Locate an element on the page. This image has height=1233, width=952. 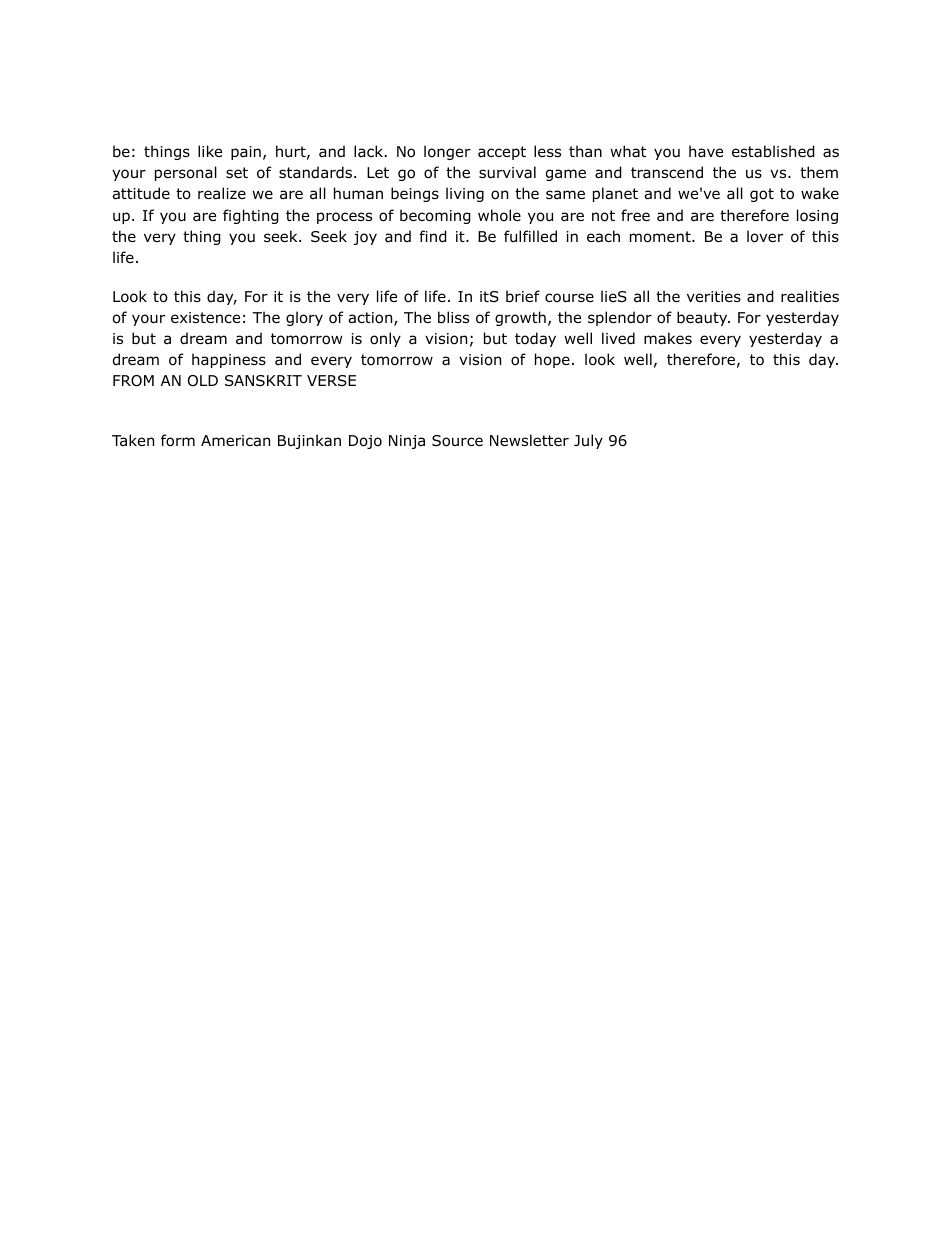
like is located at coordinates (210, 151).
